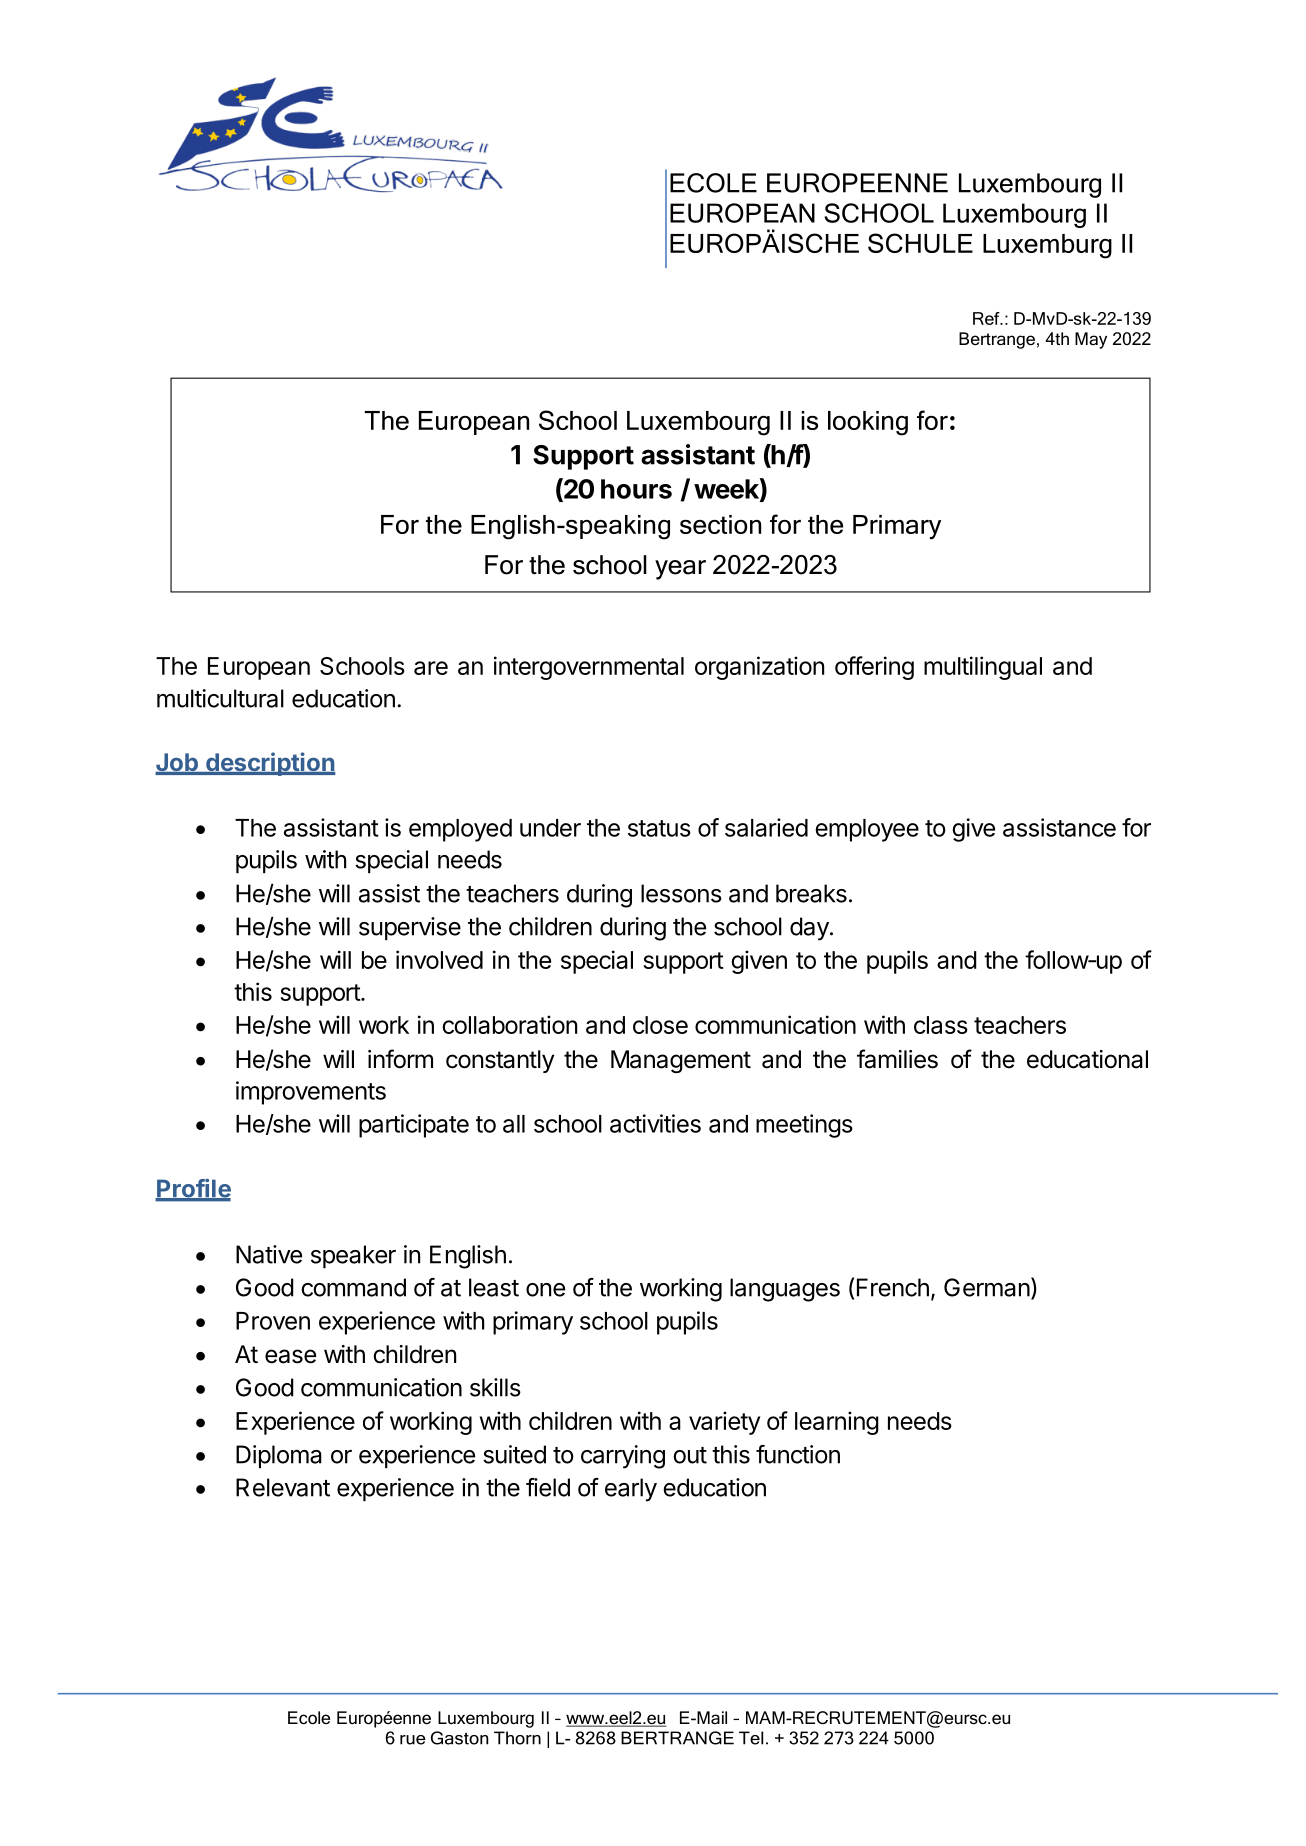 Image resolution: width=1306 pixels, height=1846 pixels. Describe the element at coordinates (987, 318) in the image. I see `Ref` at that location.
